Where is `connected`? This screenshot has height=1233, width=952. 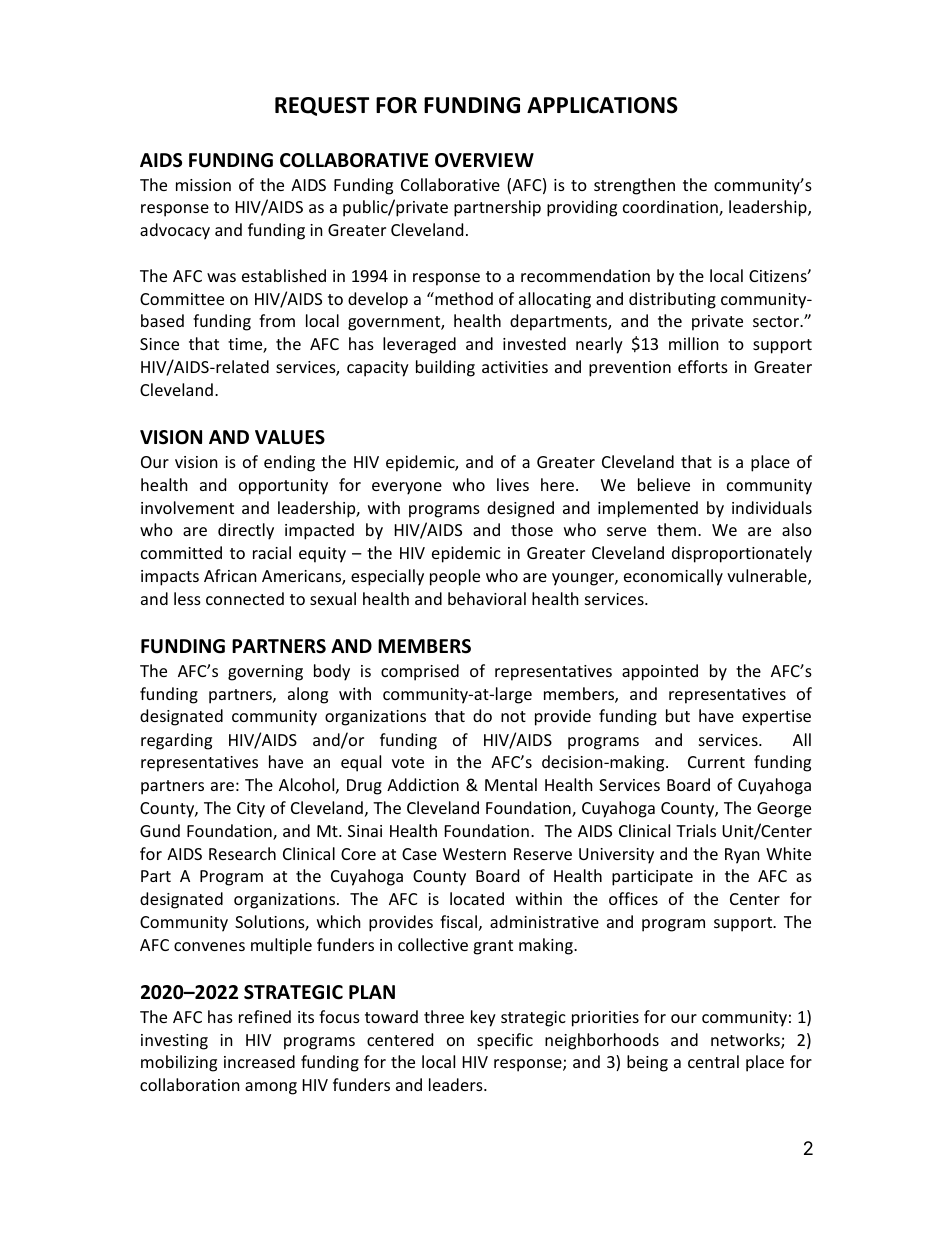
connected is located at coordinates (245, 598).
